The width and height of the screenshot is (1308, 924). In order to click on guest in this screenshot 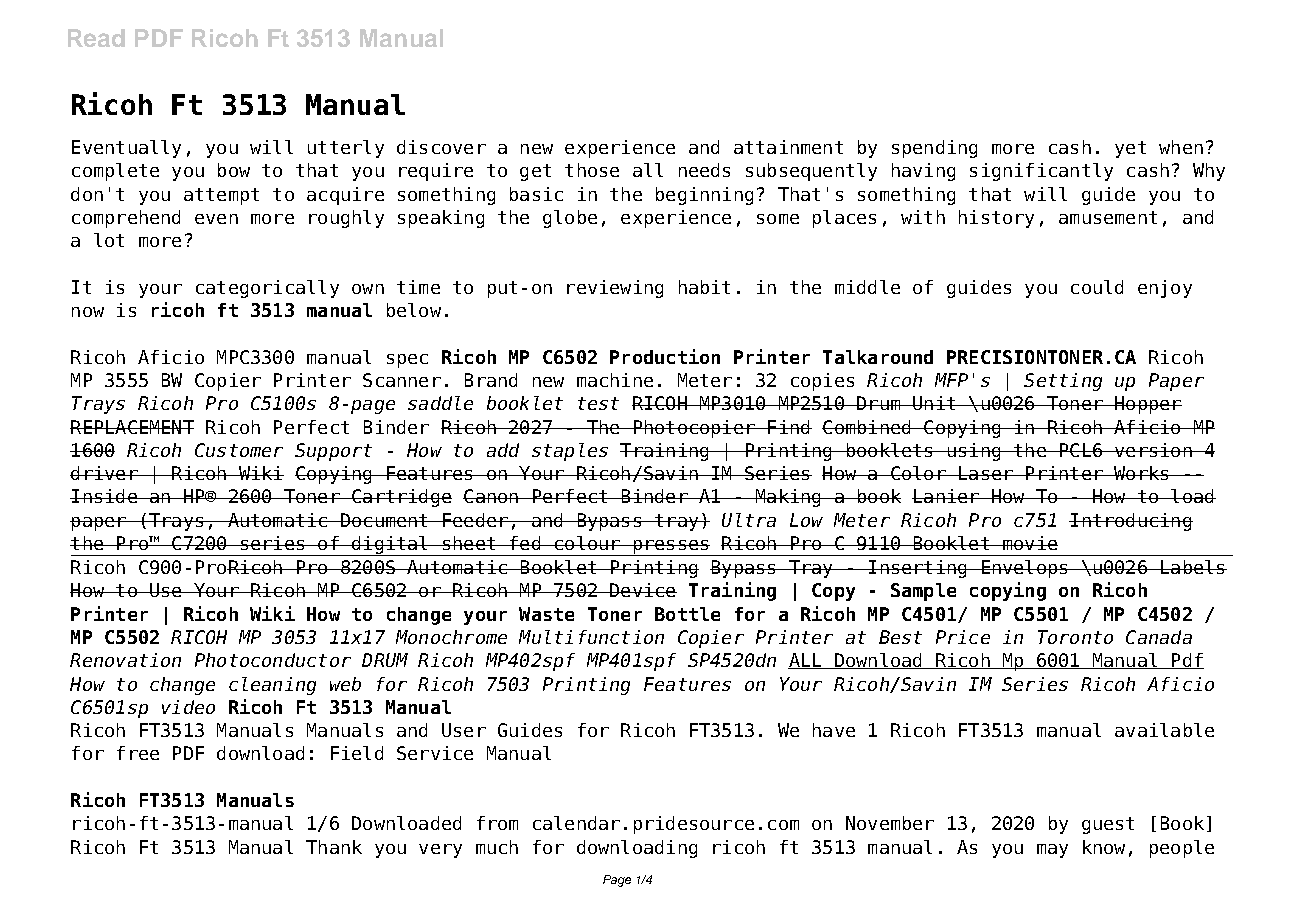, I will do `click(1108, 825)`.
